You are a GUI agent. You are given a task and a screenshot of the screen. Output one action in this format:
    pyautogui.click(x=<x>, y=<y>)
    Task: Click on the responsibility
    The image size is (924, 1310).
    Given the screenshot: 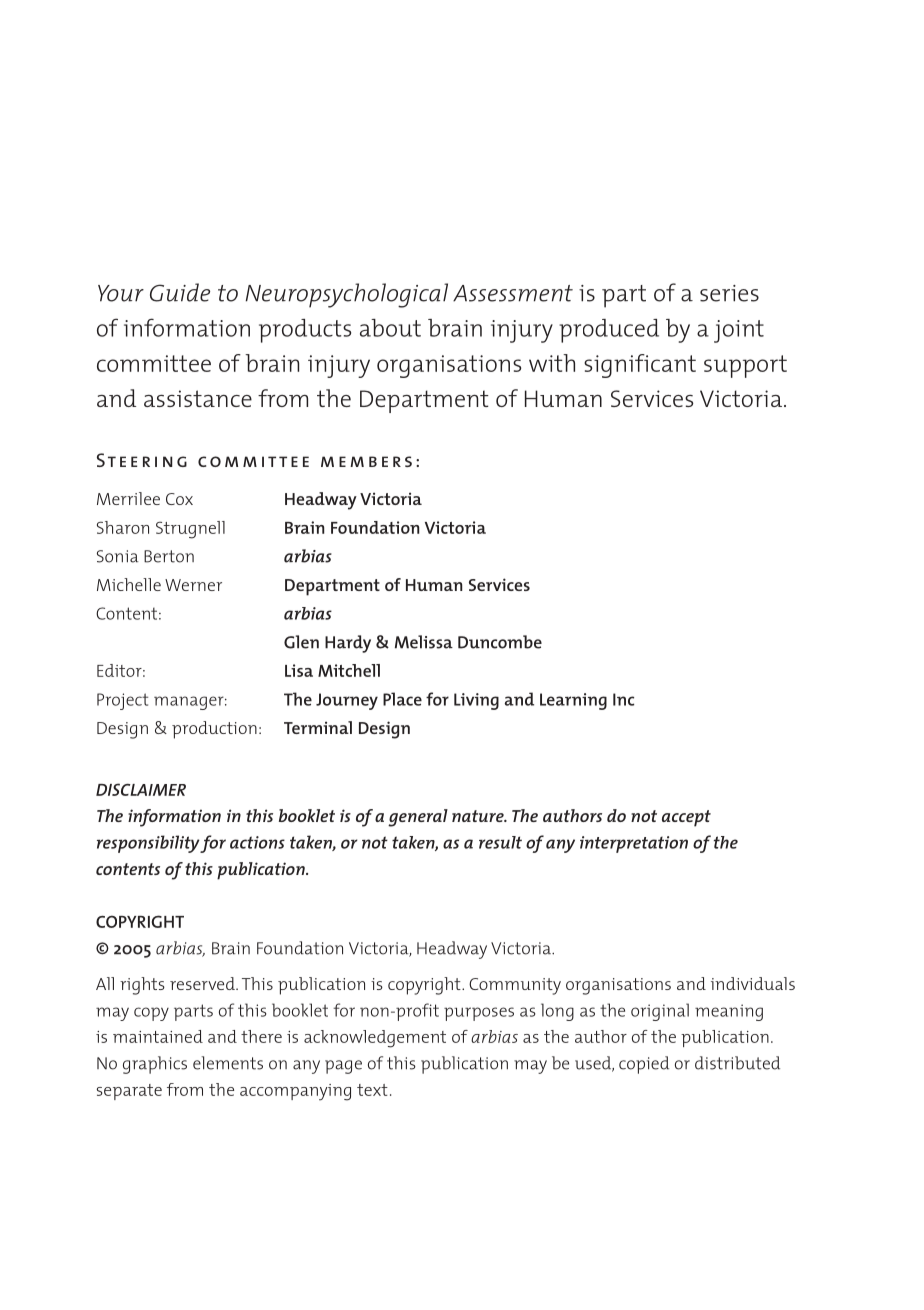 What is the action you would take?
    pyautogui.click(x=149, y=844)
